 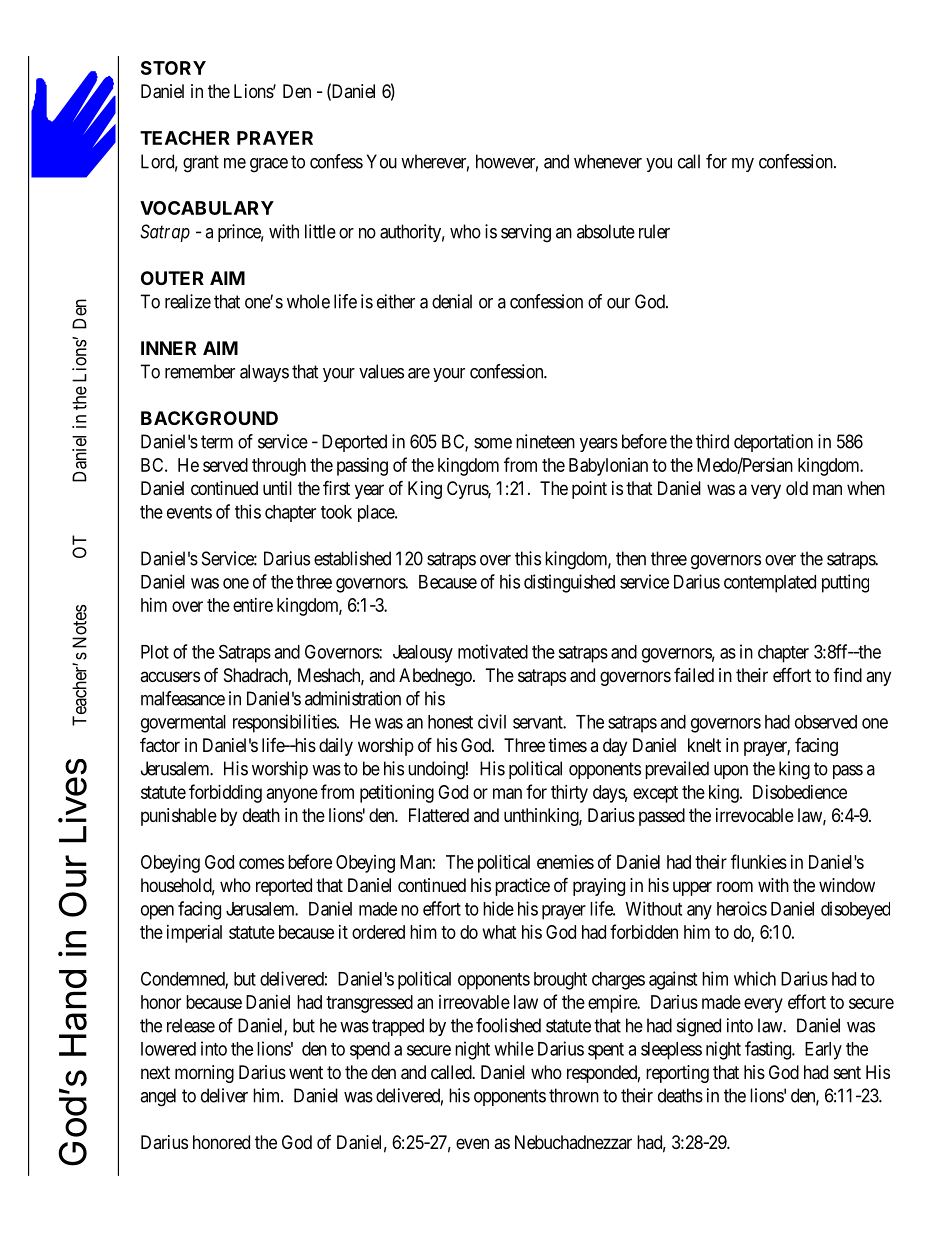 What do you see at coordinates (173, 68) in the image?
I see `STORY` at bounding box center [173, 68].
